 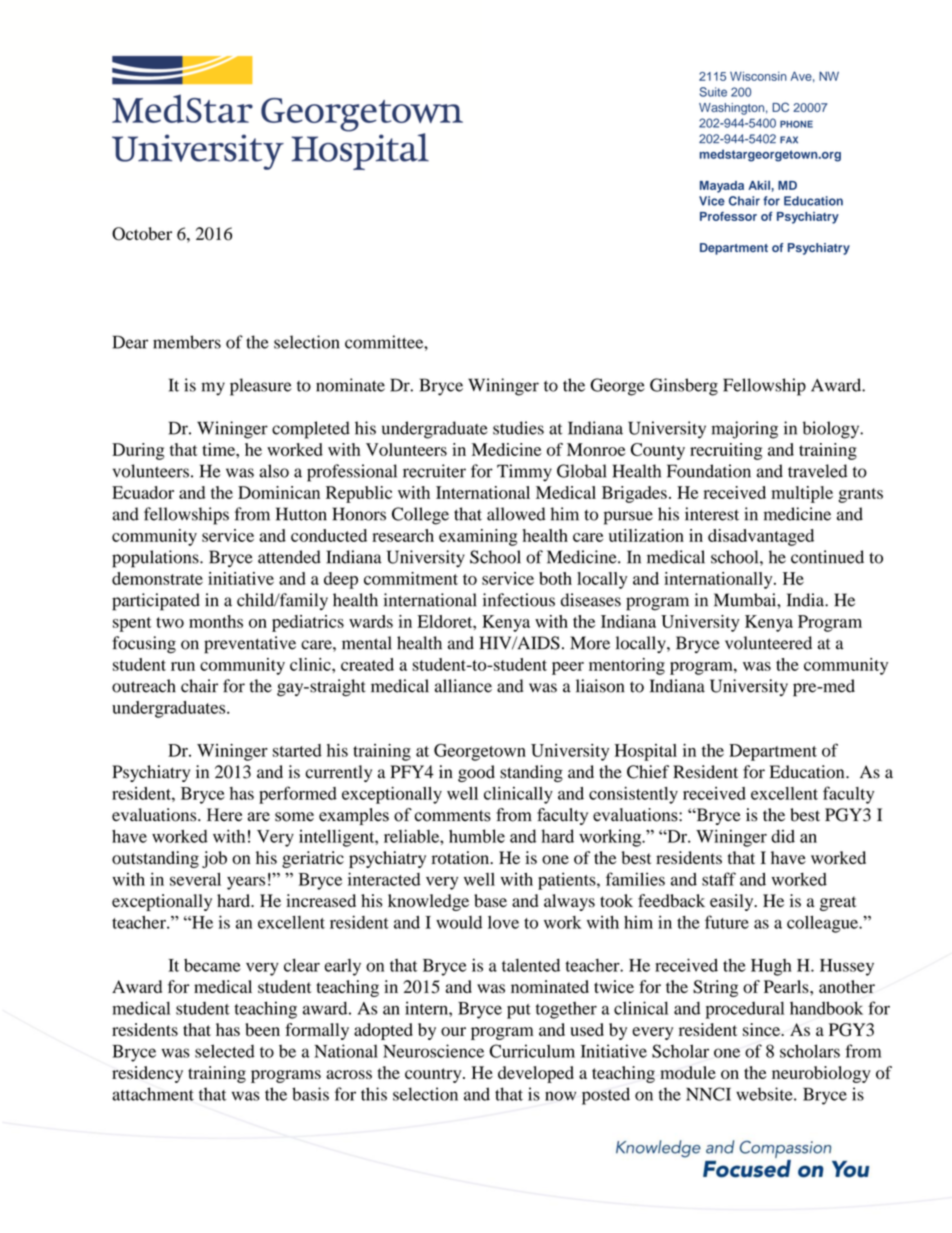 I want to click on Professor, so click(x=728, y=216).
